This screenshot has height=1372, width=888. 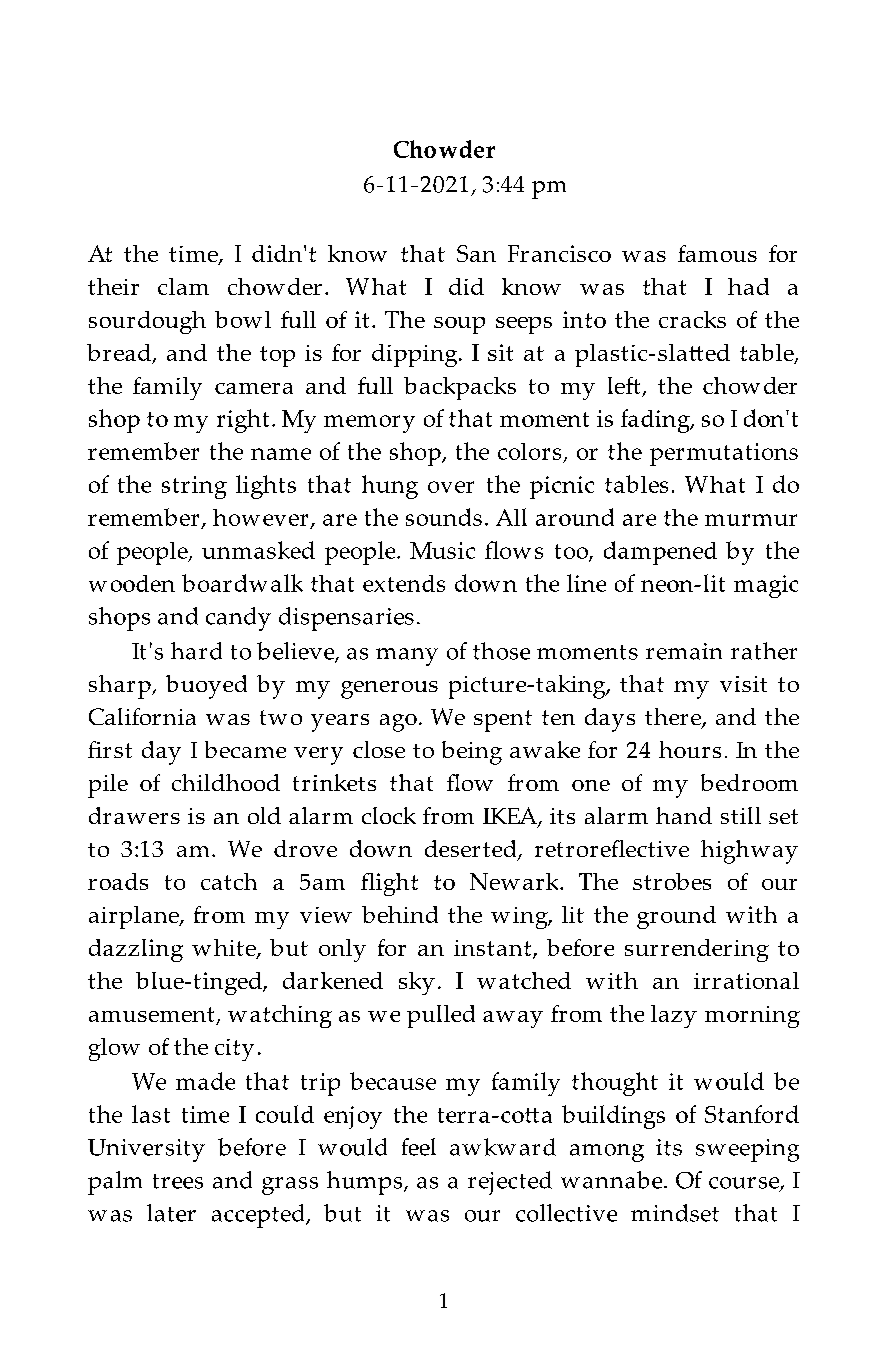 What do you see at coordinates (476, 253) in the screenshot?
I see `San` at bounding box center [476, 253].
